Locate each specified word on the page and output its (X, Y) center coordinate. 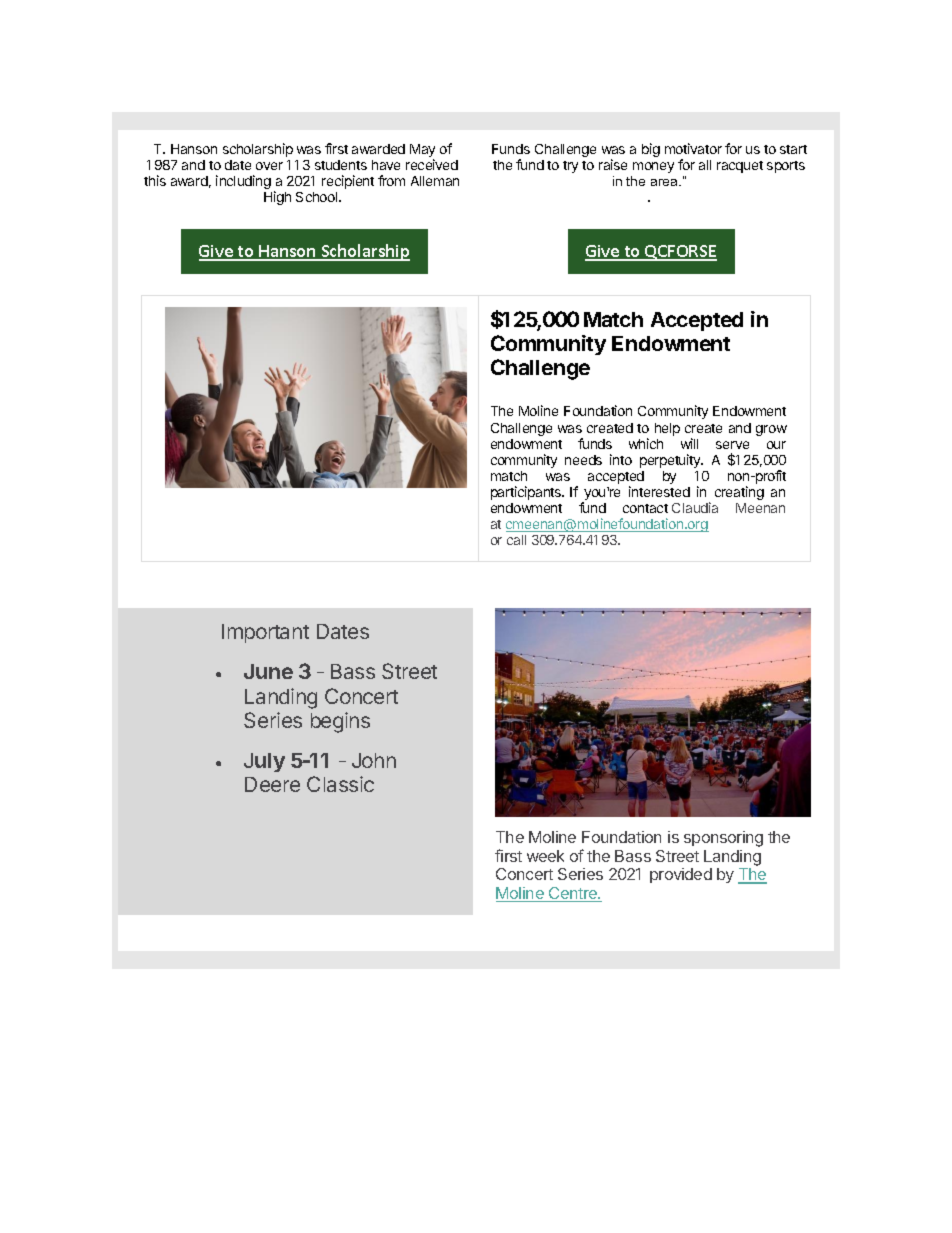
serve (732, 445)
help (667, 429)
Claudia (695, 507)
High (277, 198)
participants (527, 493)
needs (583, 460)
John (374, 760)
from (391, 180)
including (243, 182)
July (264, 762)
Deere (272, 784)
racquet (740, 167)
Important (265, 633)
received (432, 164)
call (516, 540)
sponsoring (723, 839)
